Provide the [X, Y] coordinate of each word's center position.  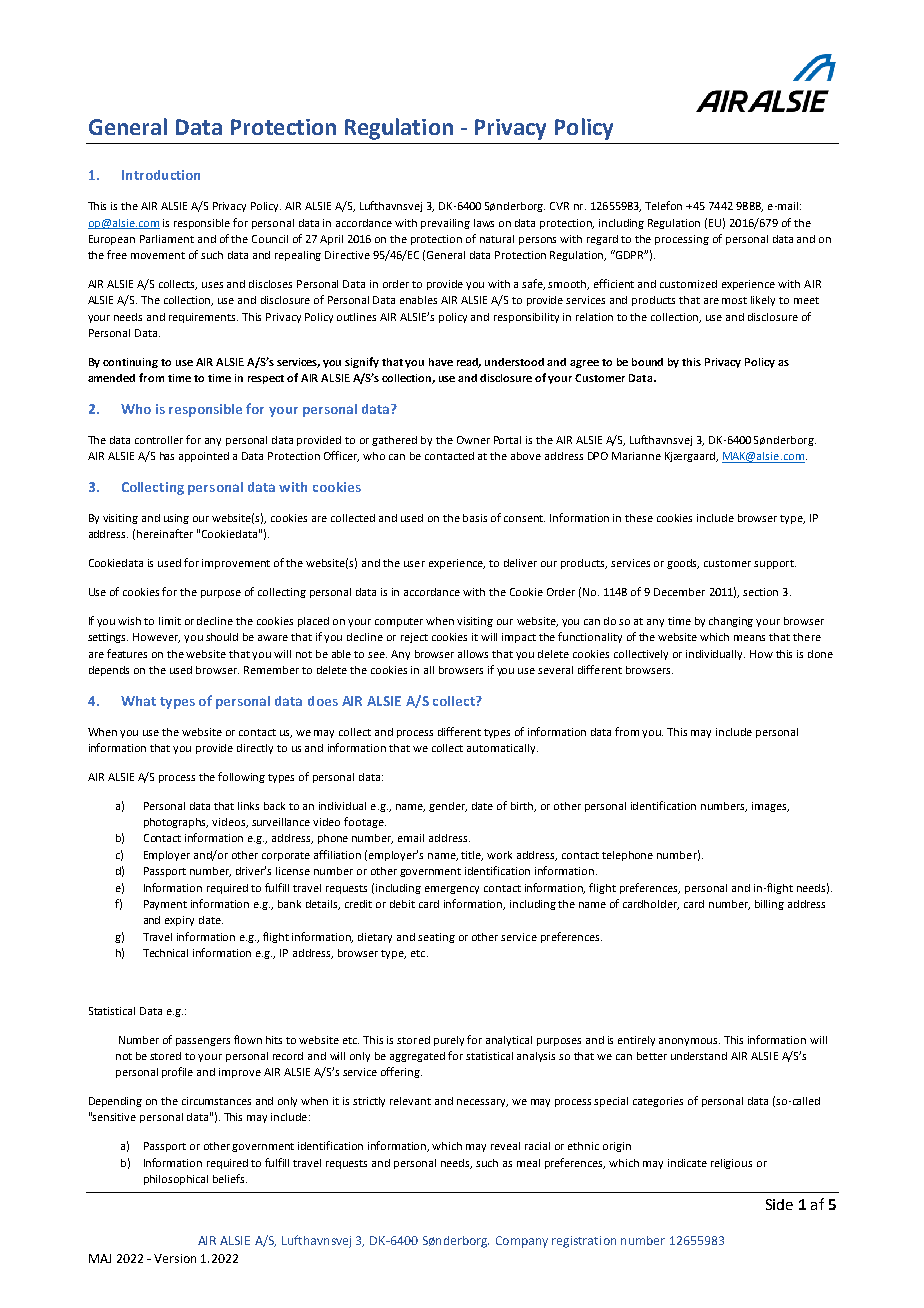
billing [769, 905]
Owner [473, 440]
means [749, 638]
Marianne [636, 456]
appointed [204, 457]
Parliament [167, 239]
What [138, 701]
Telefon [663, 205]
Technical [165, 953]
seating [436, 938]
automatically [502, 749]
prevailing [445, 224]
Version [175, 1258]
